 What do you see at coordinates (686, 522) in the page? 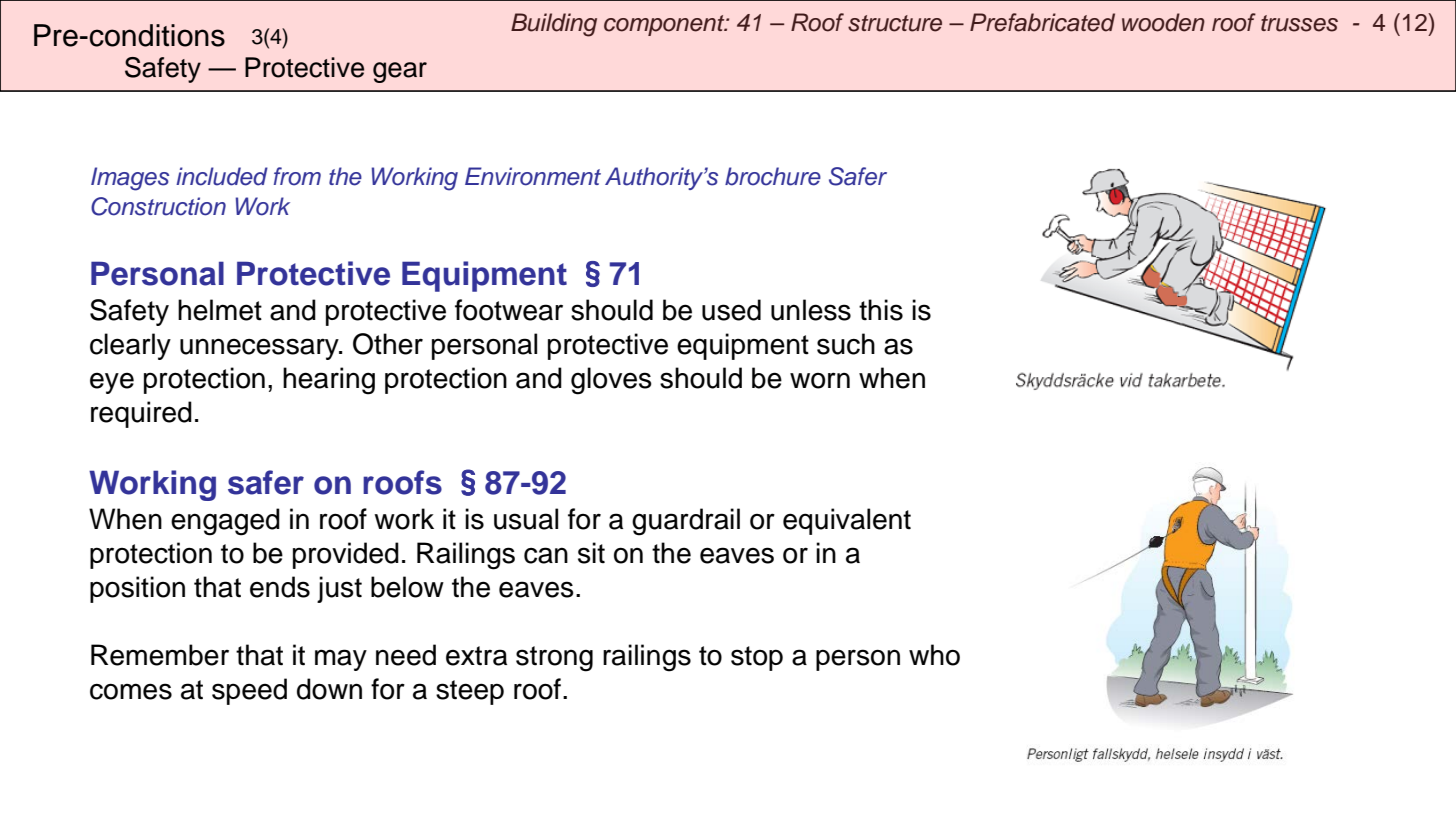
I see `guardrail` at bounding box center [686, 522].
